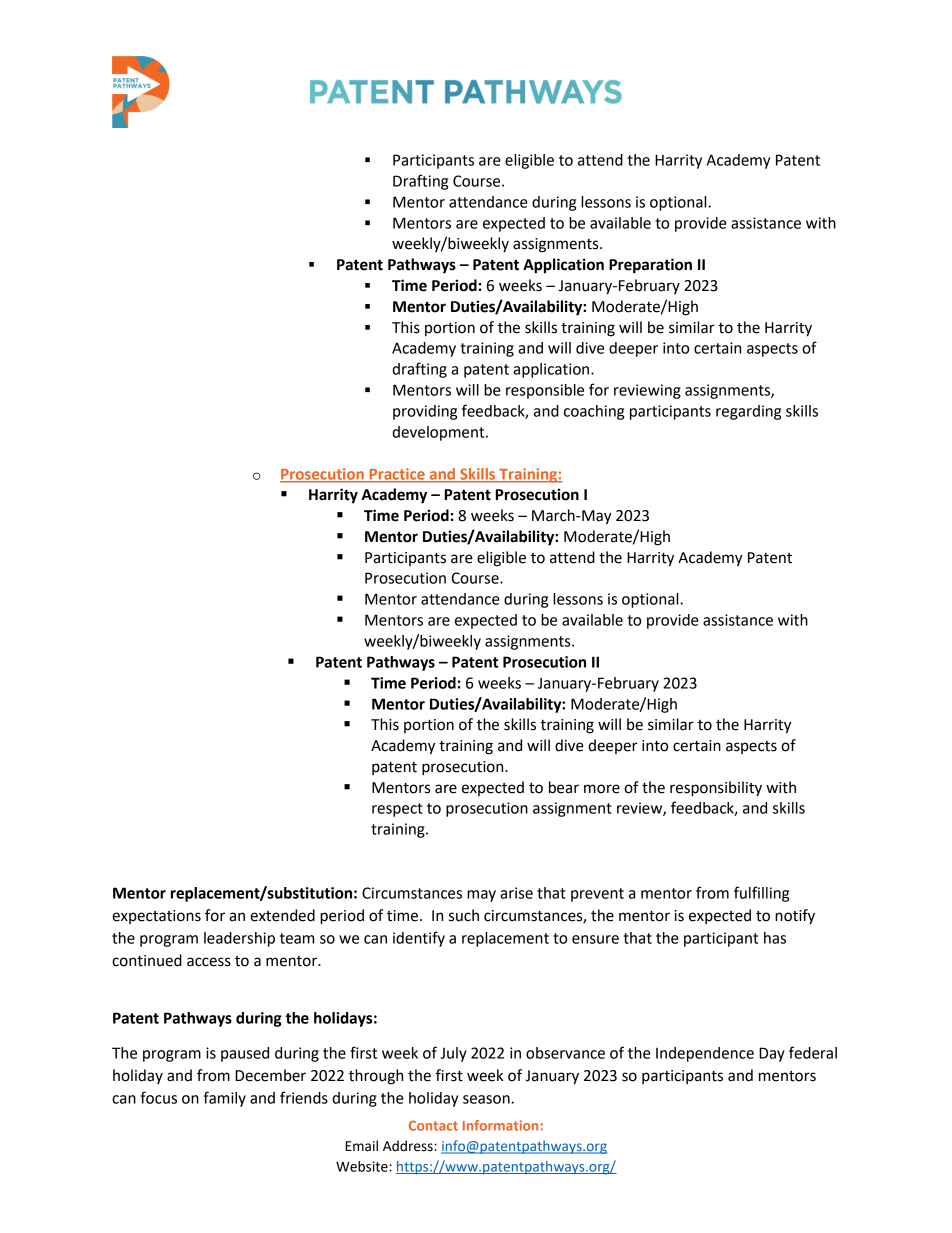 This image has width=952, height=1233. I want to click on family, so click(224, 1099).
